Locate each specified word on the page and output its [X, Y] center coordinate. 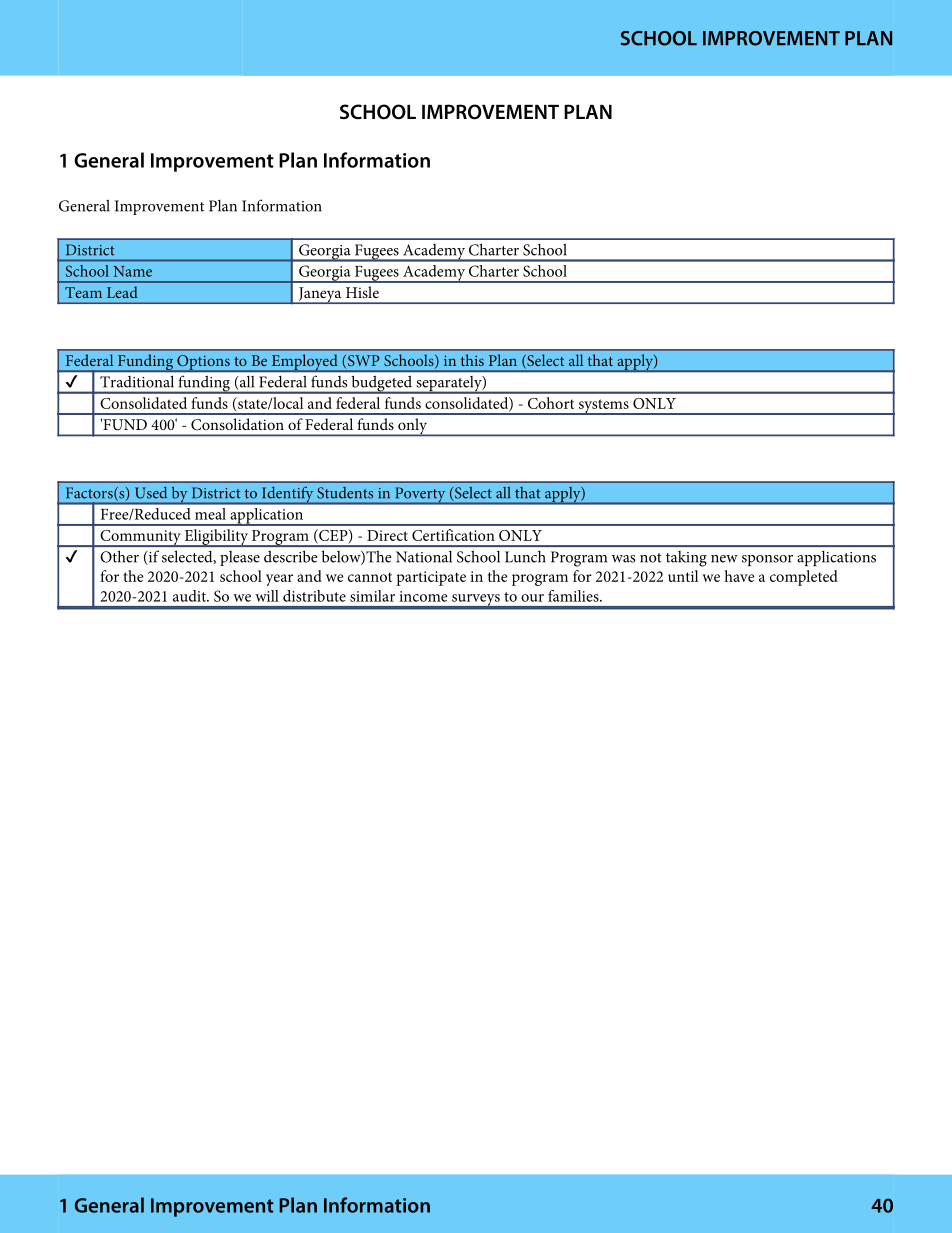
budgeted [382, 385]
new [724, 559]
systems [603, 407]
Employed [304, 363]
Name [132, 271]
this [472, 360]
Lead [122, 292]
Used [151, 493]
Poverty [420, 496]
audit [190, 596]
